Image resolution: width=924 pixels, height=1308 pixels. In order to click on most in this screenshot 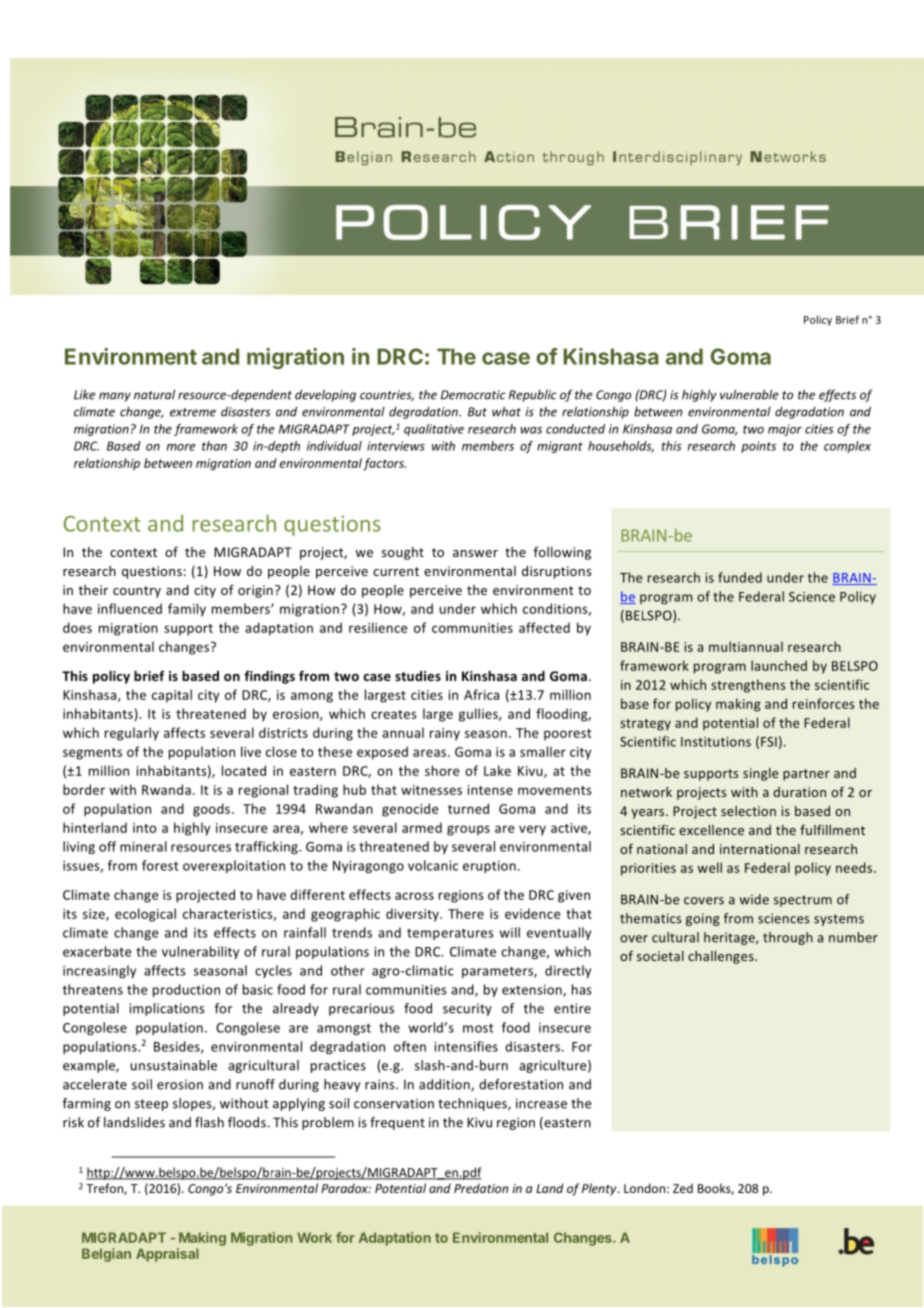, I will do `click(478, 1028)`.
